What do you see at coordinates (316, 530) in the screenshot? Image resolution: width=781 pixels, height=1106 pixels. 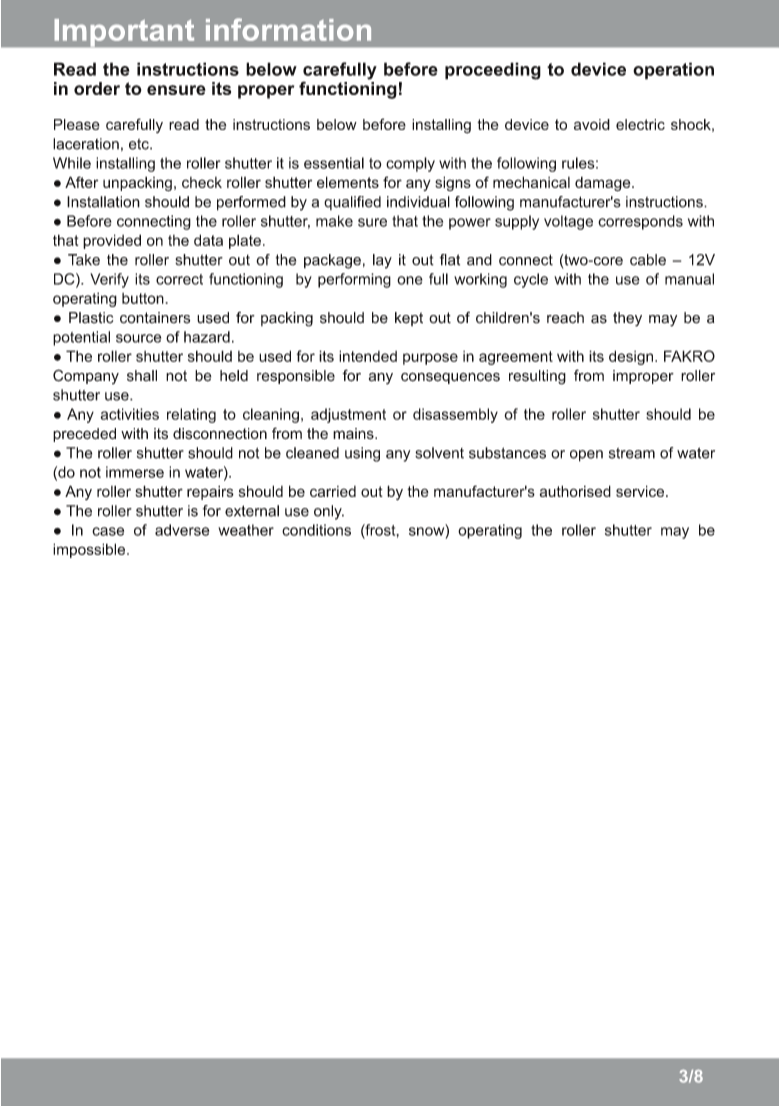 I see `conditions` at bounding box center [316, 530].
